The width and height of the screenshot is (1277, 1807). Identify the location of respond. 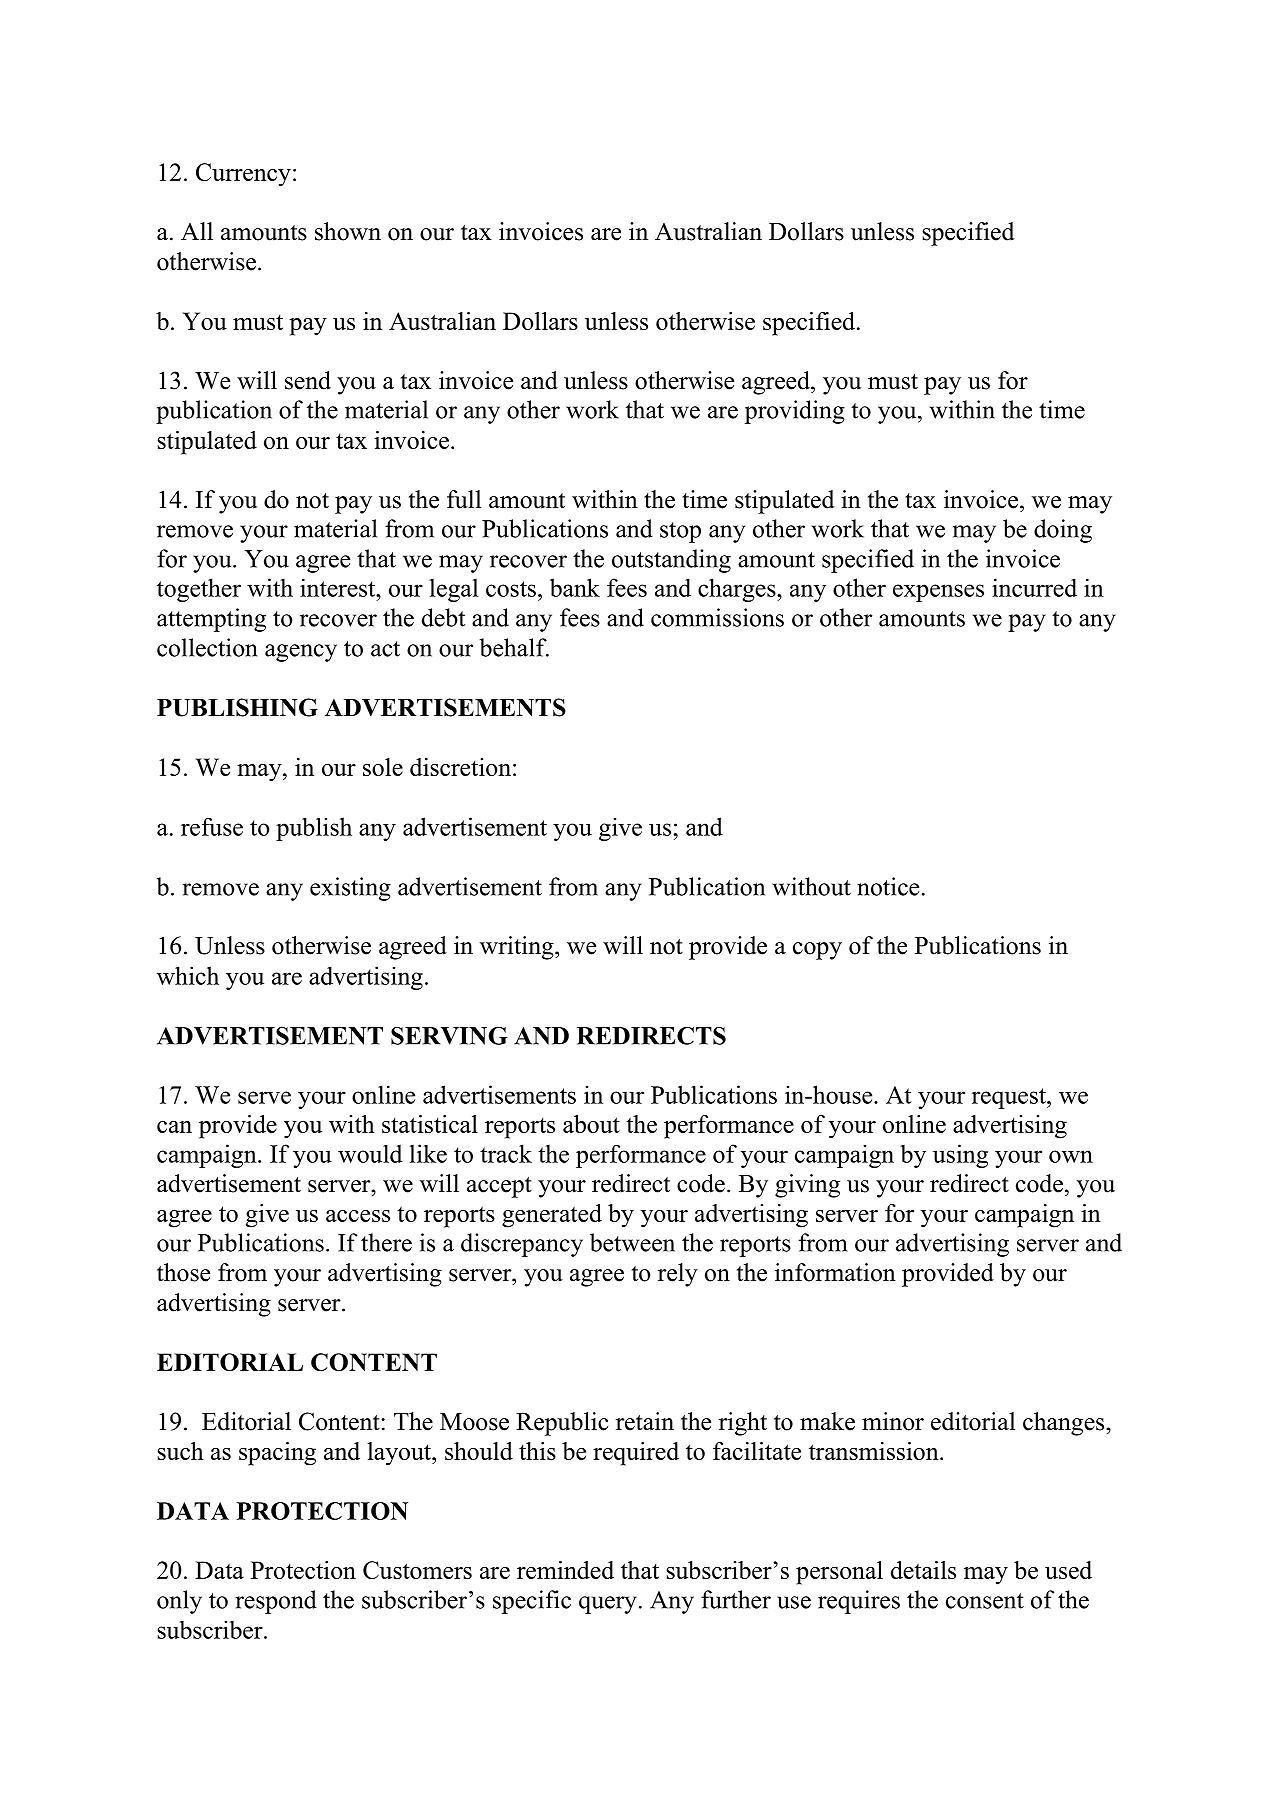
(276, 1602).
